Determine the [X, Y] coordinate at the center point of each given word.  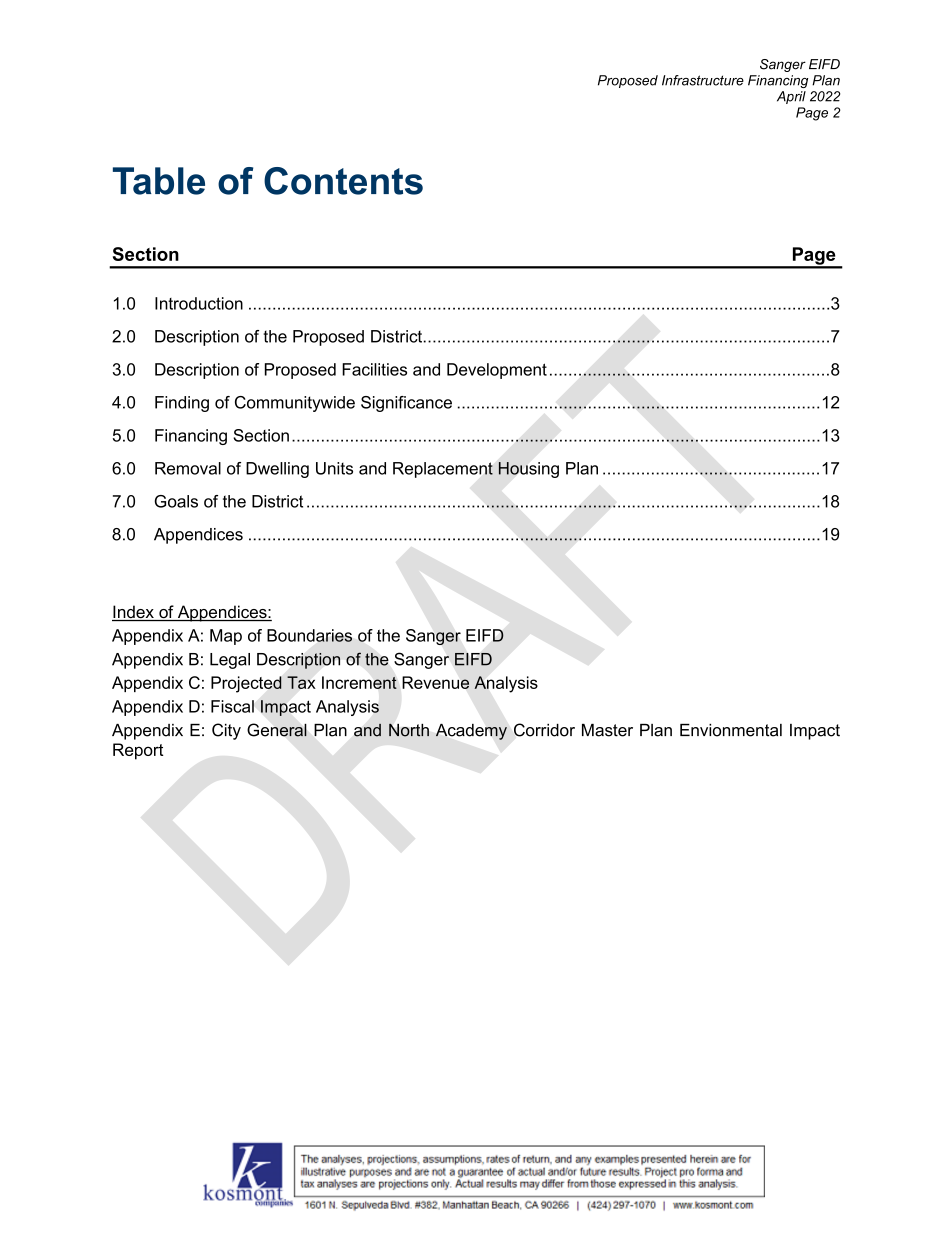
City [226, 731]
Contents [343, 181]
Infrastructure [703, 80]
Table [159, 181]
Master [607, 730]
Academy [471, 732]
